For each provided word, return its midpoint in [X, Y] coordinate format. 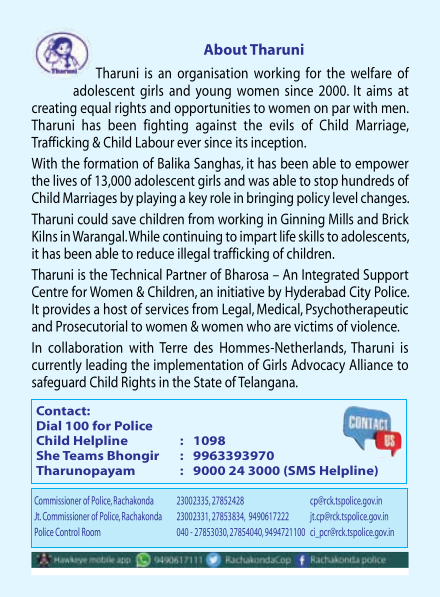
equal [95, 109]
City [360, 293]
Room [91, 532]
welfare [371, 73]
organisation [212, 74]
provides [66, 310]
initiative [240, 291]
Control [67, 532]
